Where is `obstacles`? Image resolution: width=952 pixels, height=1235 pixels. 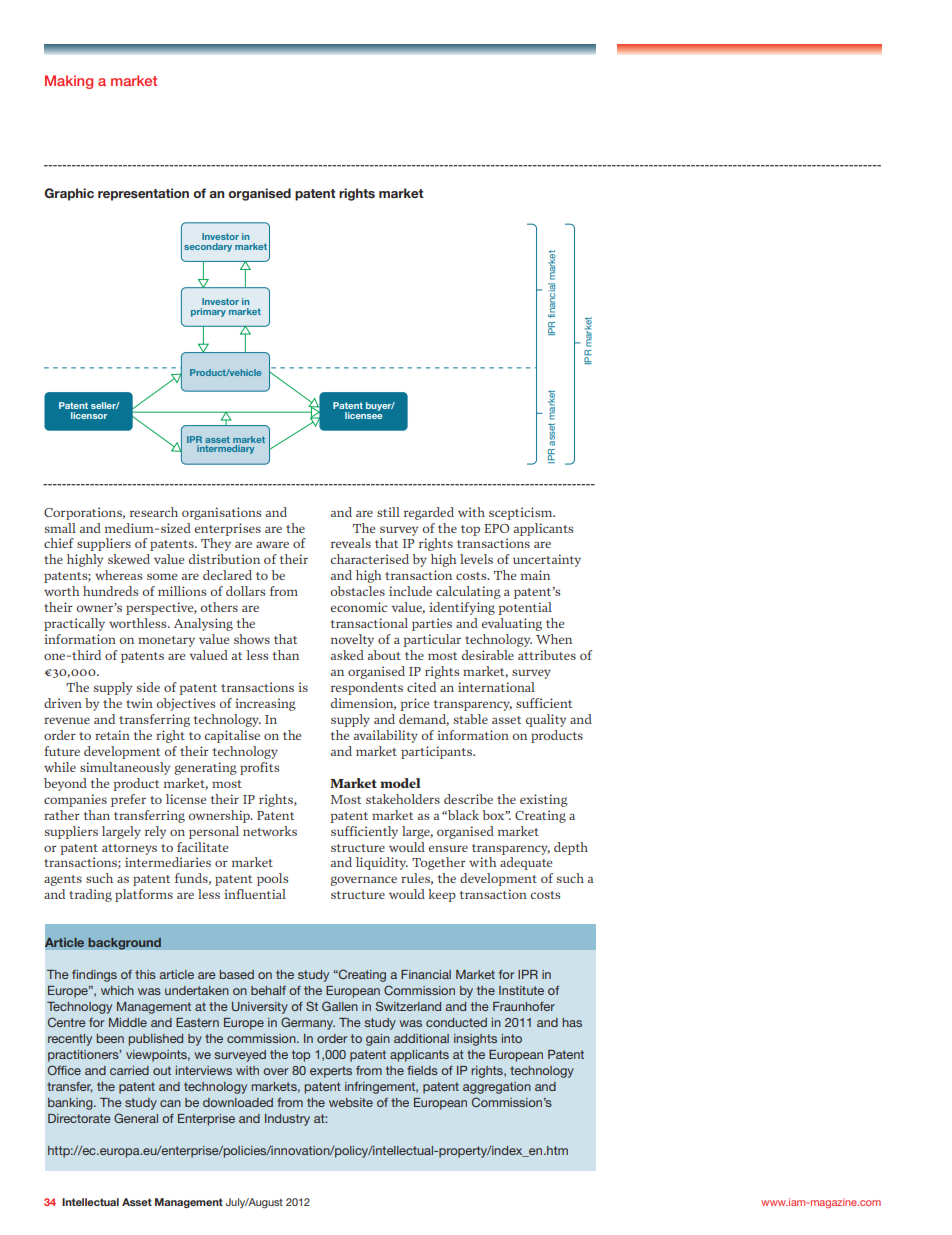
obstacles is located at coordinates (358, 591).
